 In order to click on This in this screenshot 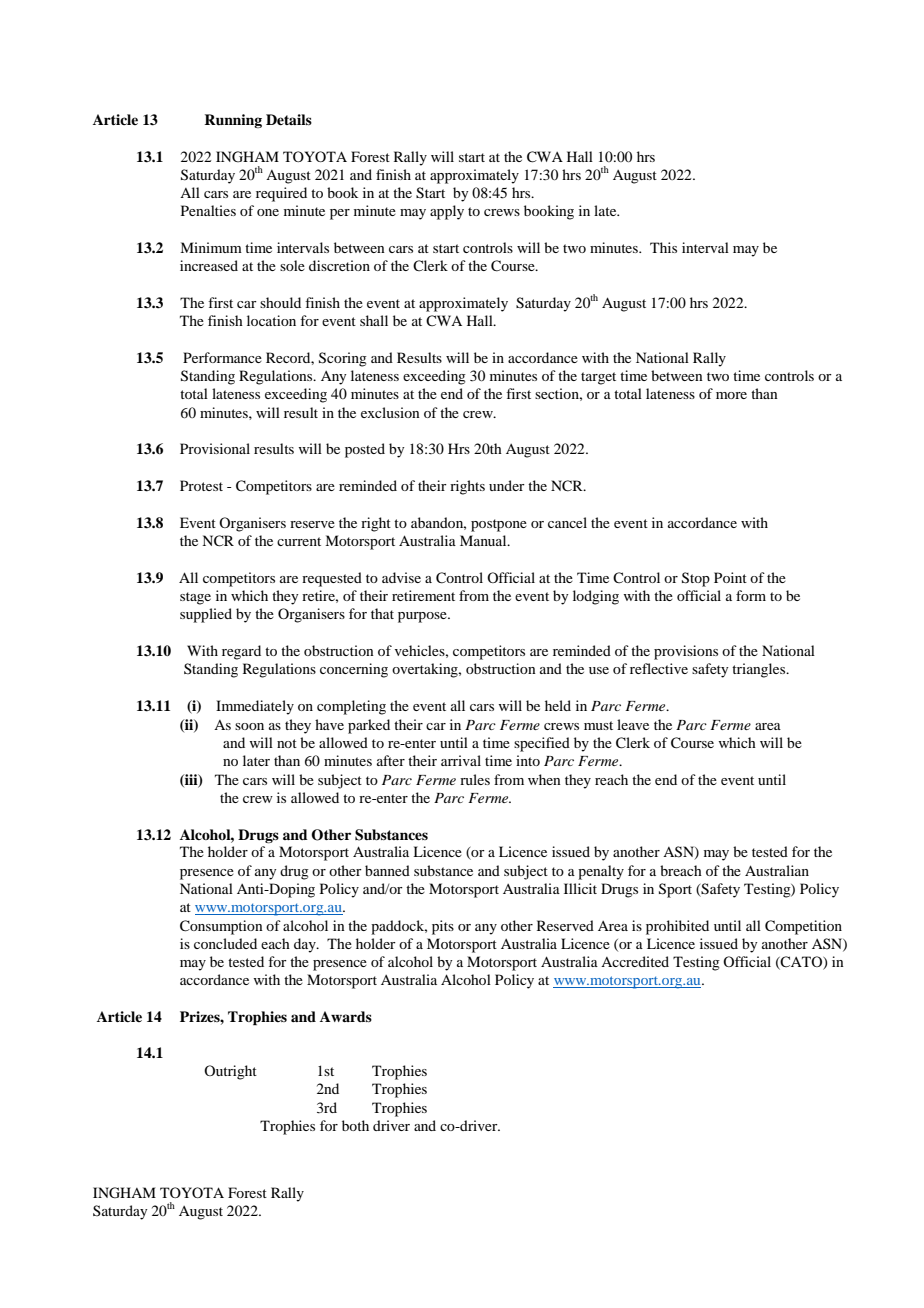, I will do `click(663, 247)`.
